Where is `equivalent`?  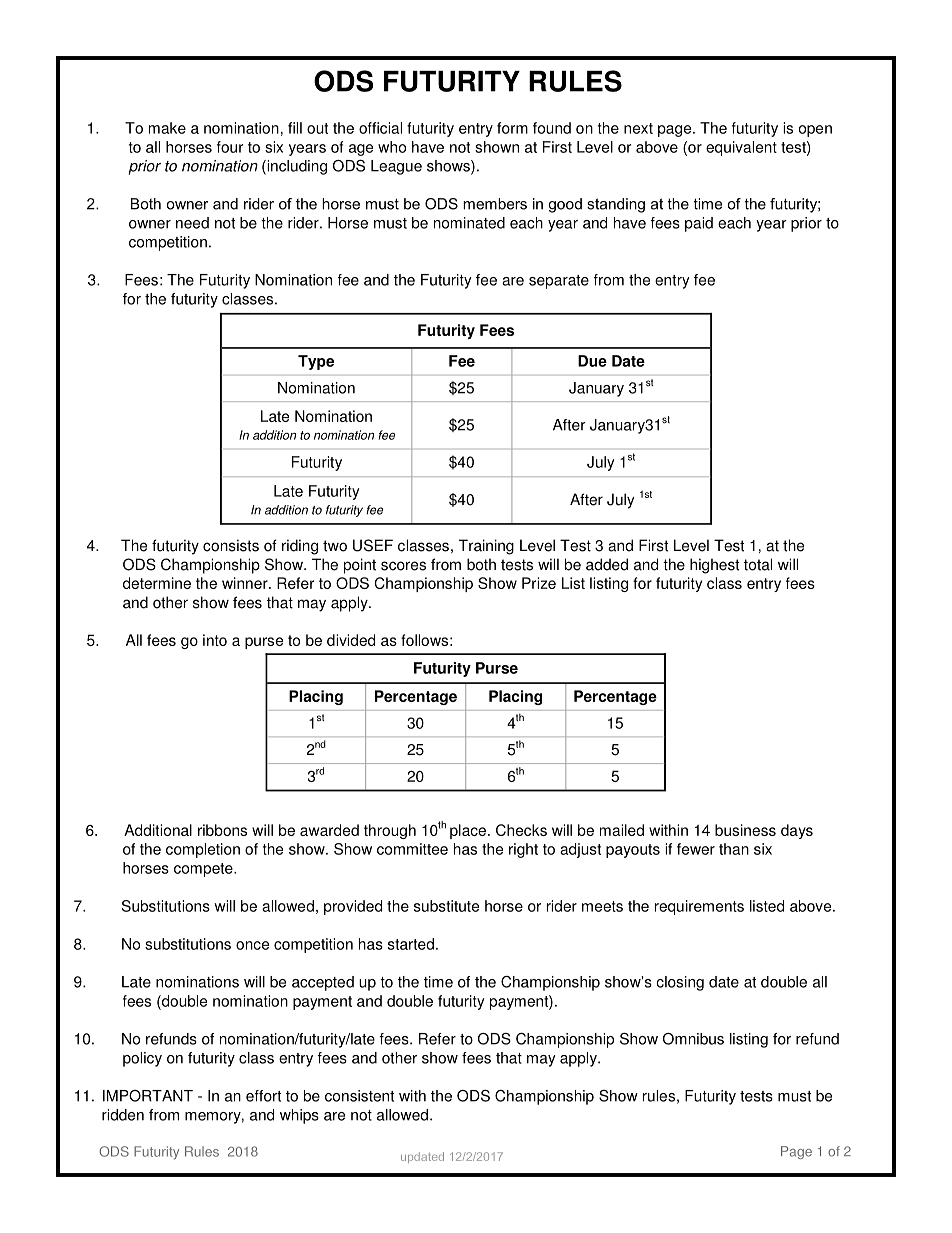
equivalent is located at coordinates (741, 148).
